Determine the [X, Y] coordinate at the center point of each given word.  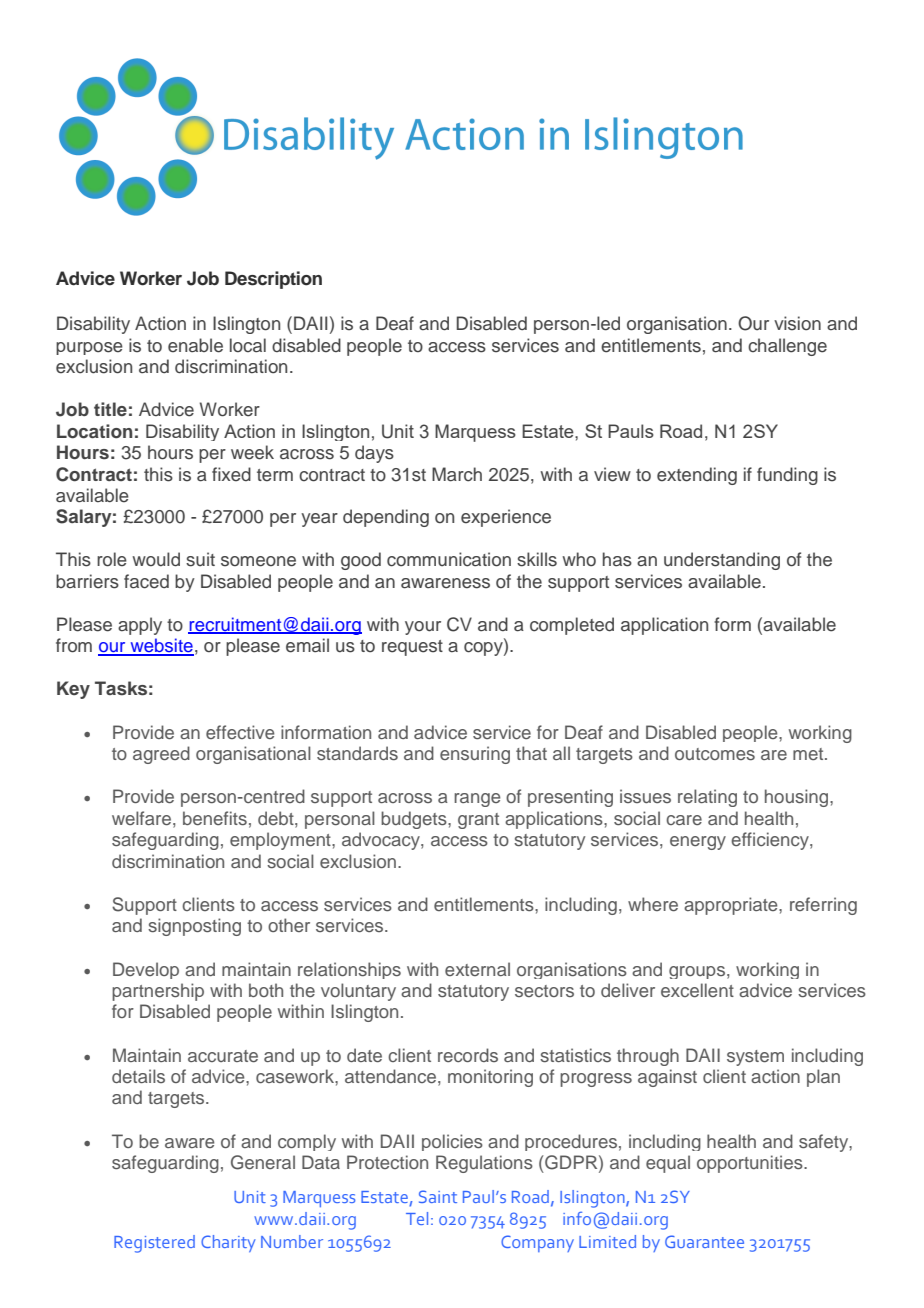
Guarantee [704, 1241]
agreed [161, 755]
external [477, 969]
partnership [158, 992]
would [156, 559]
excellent [697, 990]
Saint [438, 1196]
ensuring [475, 755]
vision [797, 323]
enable [195, 345]
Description [273, 280]
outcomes [715, 754]
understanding [722, 561]
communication [449, 559]
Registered [154, 1244]
